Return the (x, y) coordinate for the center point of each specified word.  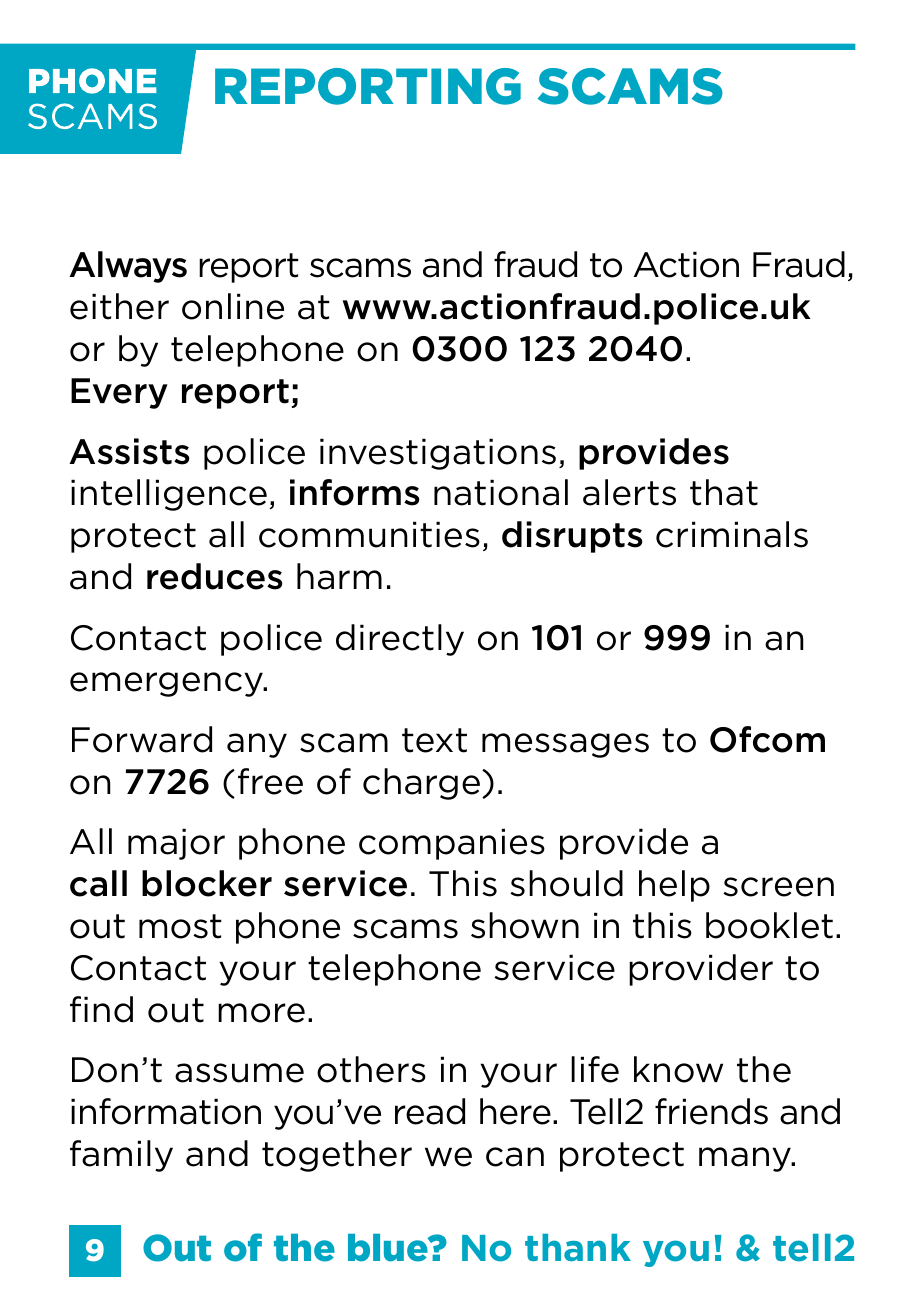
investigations (438, 454)
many (746, 1159)
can (515, 1157)
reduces (215, 576)
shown (525, 925)
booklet (769, 925)
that (724, 492)
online (233, 306)
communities (369, 534)
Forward (142, 739)
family (121, 1156)
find (101, 1009)
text (434, 740)
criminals (732, 534)
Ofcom (767, 739)
